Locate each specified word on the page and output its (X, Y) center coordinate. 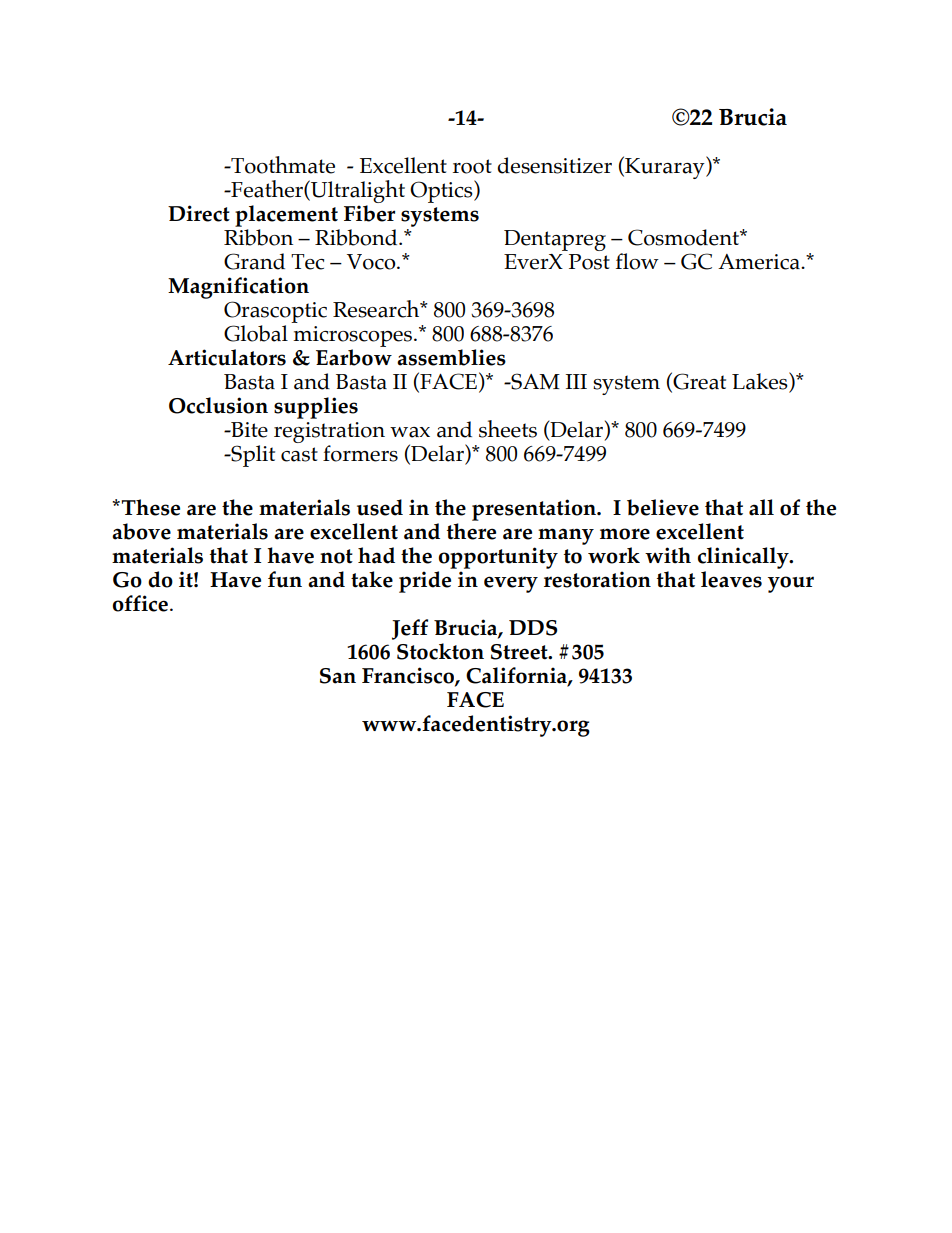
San (338, 676)
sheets (508, 429)
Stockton (440, 651)
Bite (248, 430)
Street (520, 652)
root (472, 166)
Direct (199, 213)
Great (698, 382)
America (760, 262)
